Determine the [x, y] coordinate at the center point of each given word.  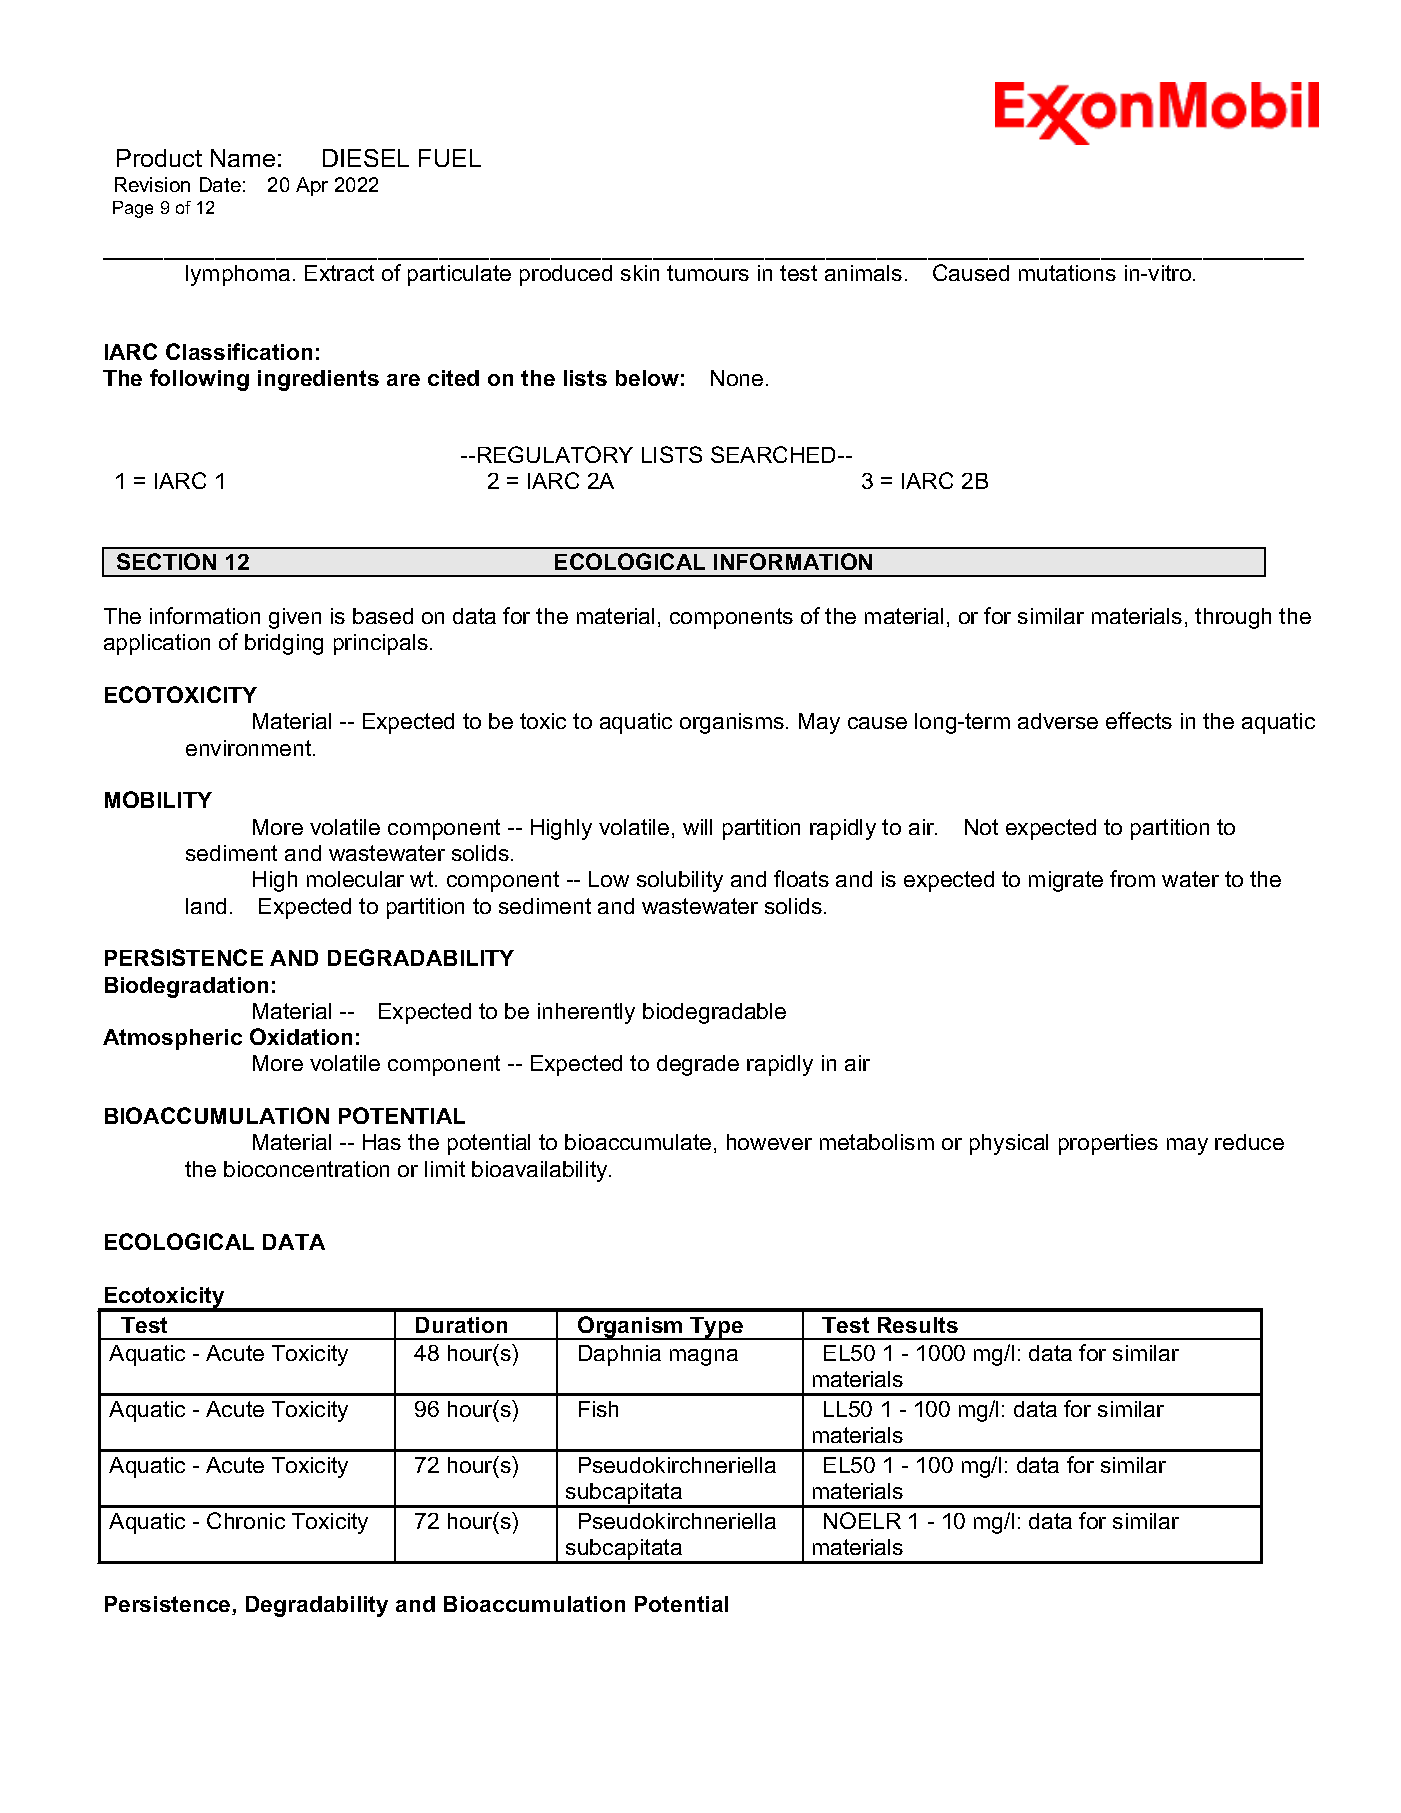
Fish [598, 1409]
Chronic [246, 1520]
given [295, 618]
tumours [708, 273]
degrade [698, 1065]
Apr [312, 186]
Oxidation [301, 1036]
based [383, 616]
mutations [1067, 273]
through [1233, 618]
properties [1108, 1144]
